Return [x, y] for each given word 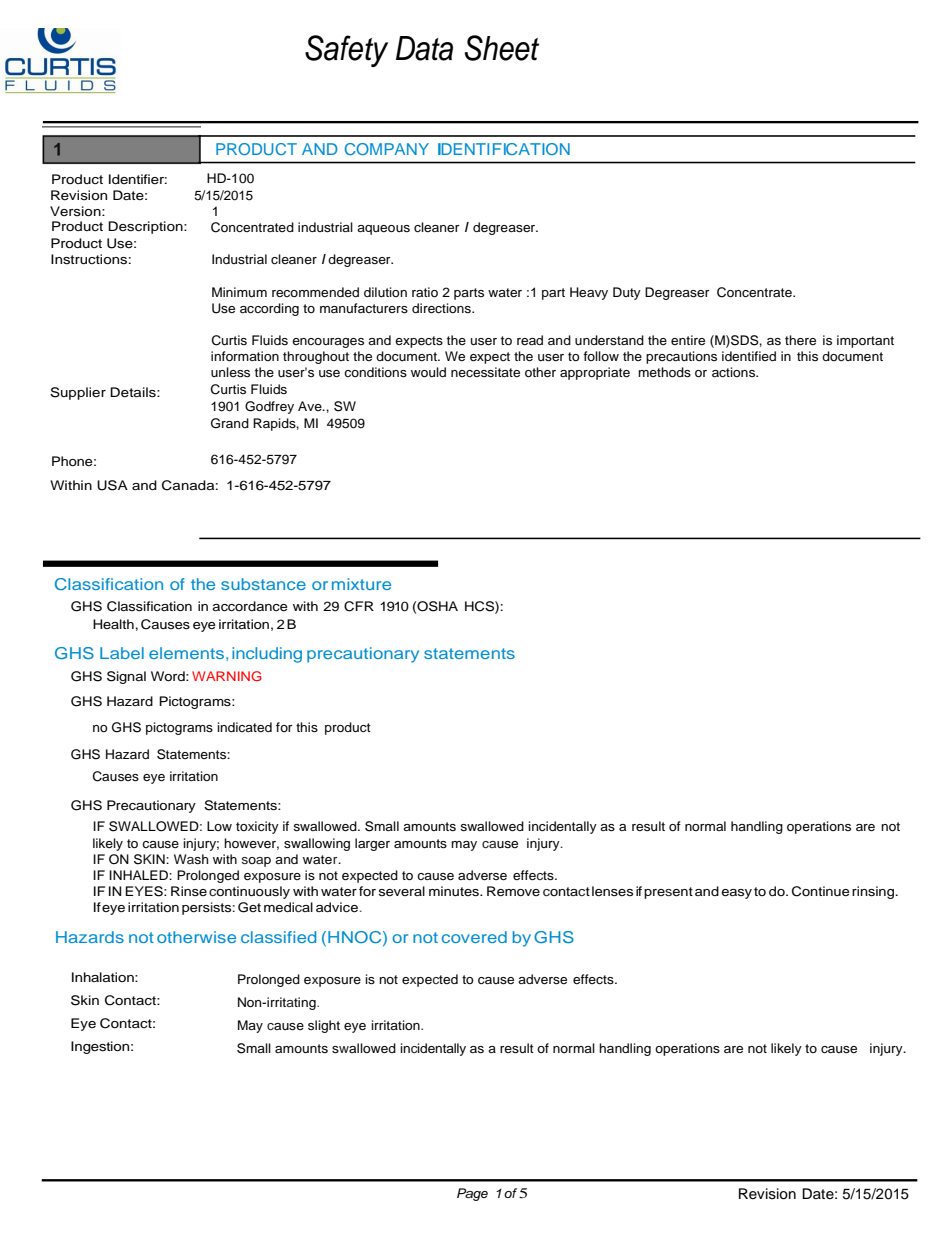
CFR [359, 606]
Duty [627, 293]
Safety [346, 51]
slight [324, 1026]
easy [736, 894]
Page [472, 1194]
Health [113, 624]
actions [735, 372]
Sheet [502, 48]
